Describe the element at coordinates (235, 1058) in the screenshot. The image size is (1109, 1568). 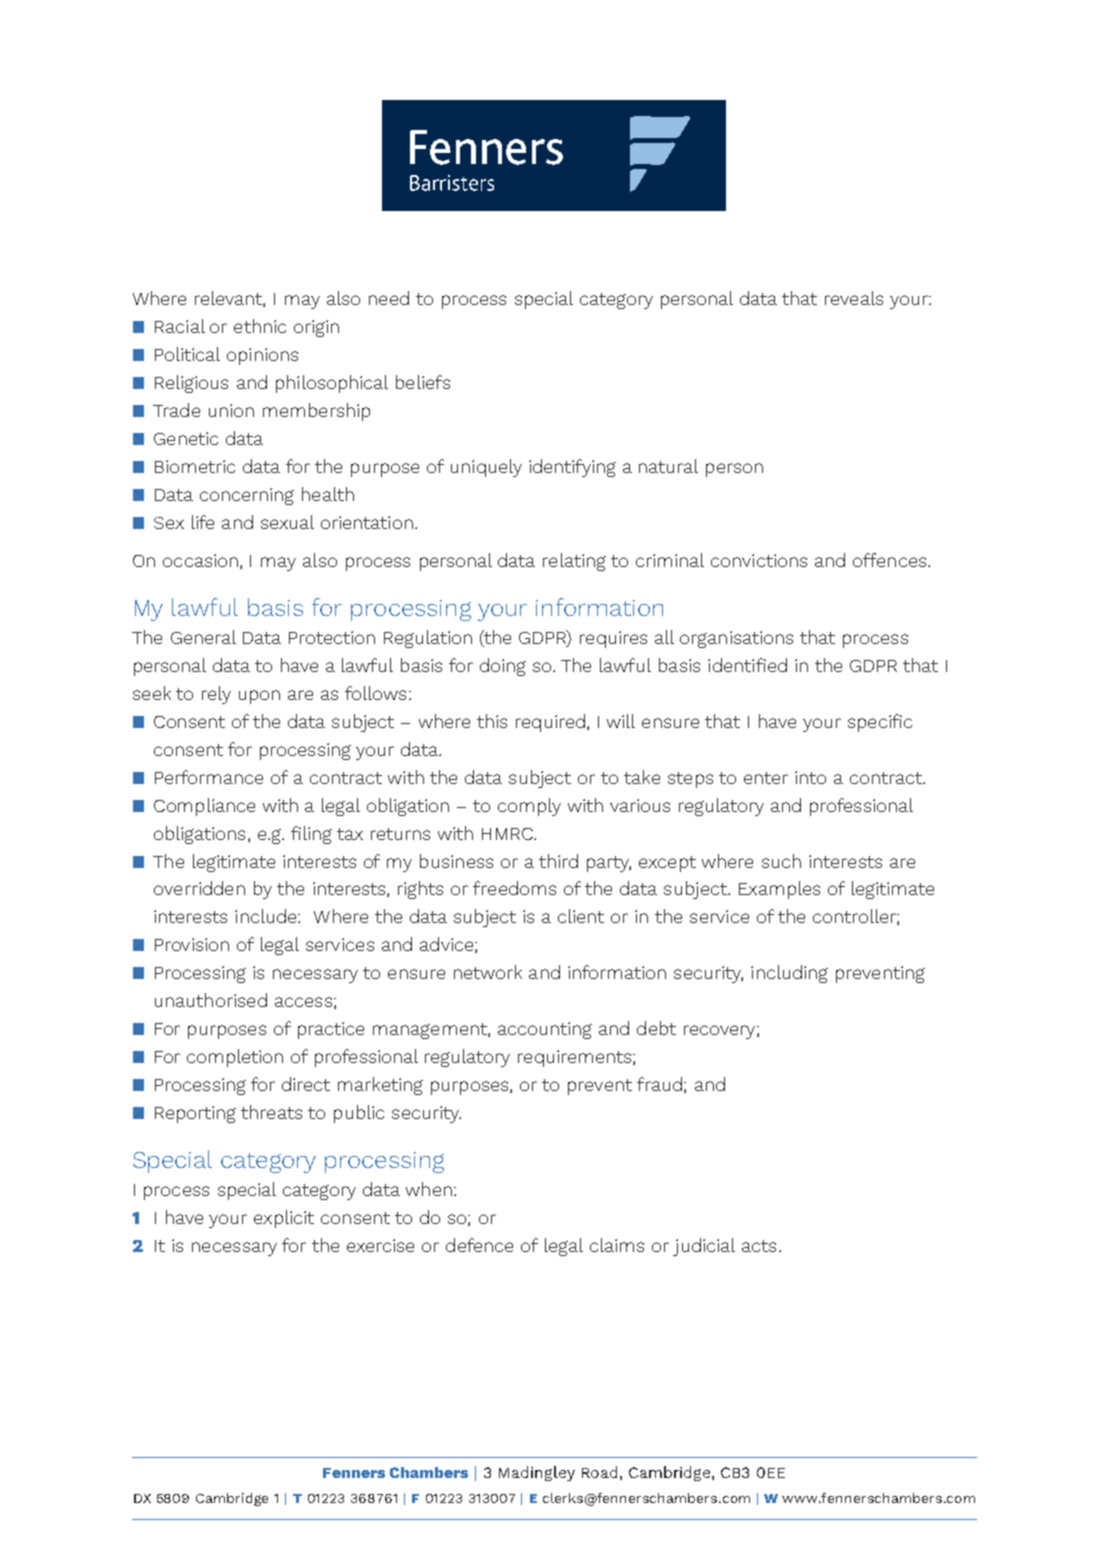
I see `completion` at that location.
